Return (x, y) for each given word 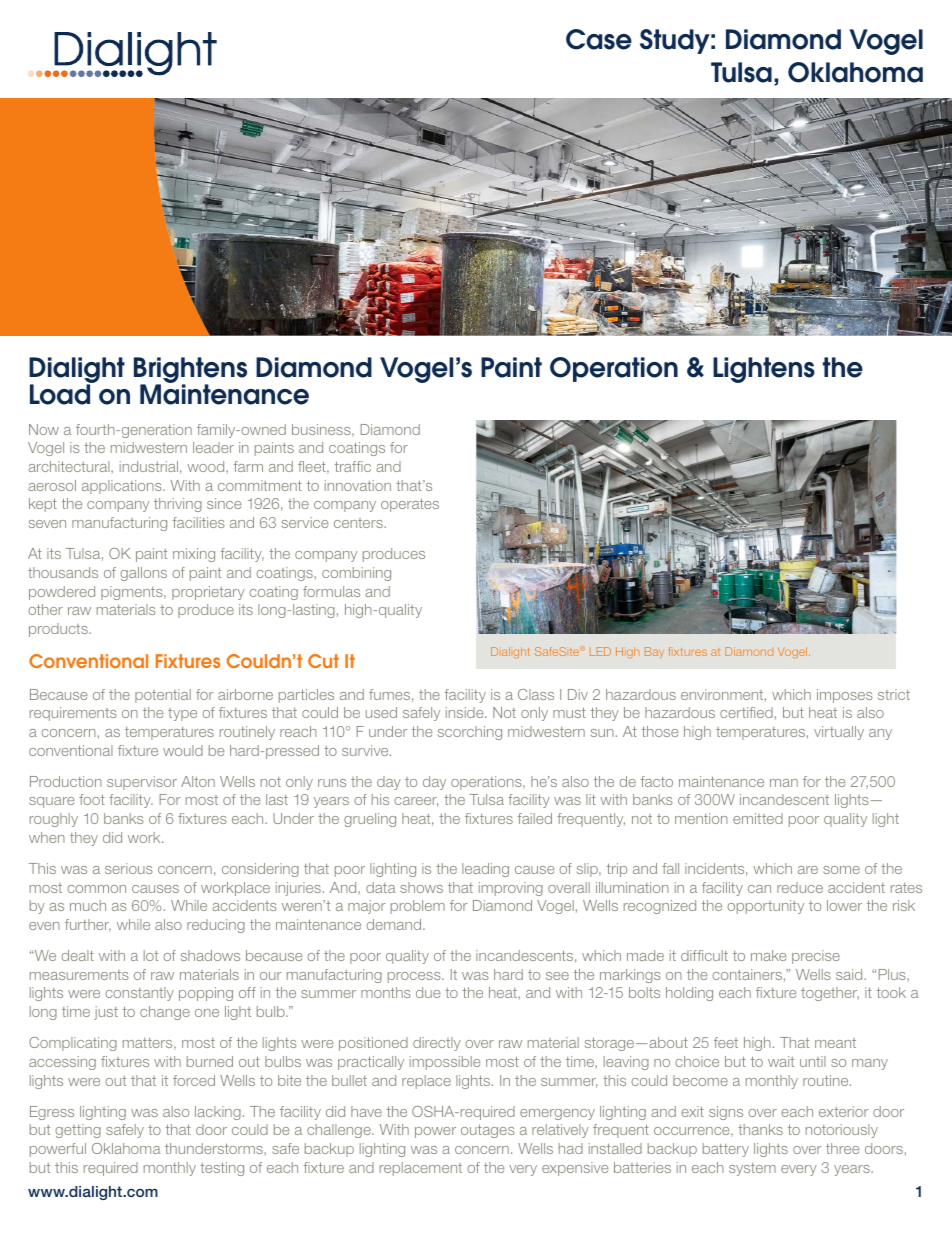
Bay (654, 652)
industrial (149, 466)
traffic (353, 466)
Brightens (190, 371)
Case (599, 39)
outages (488, 1131)
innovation (358, 485)
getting (78, 1131)
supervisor (142, 783)
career (416, 802)
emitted (758, 818)
